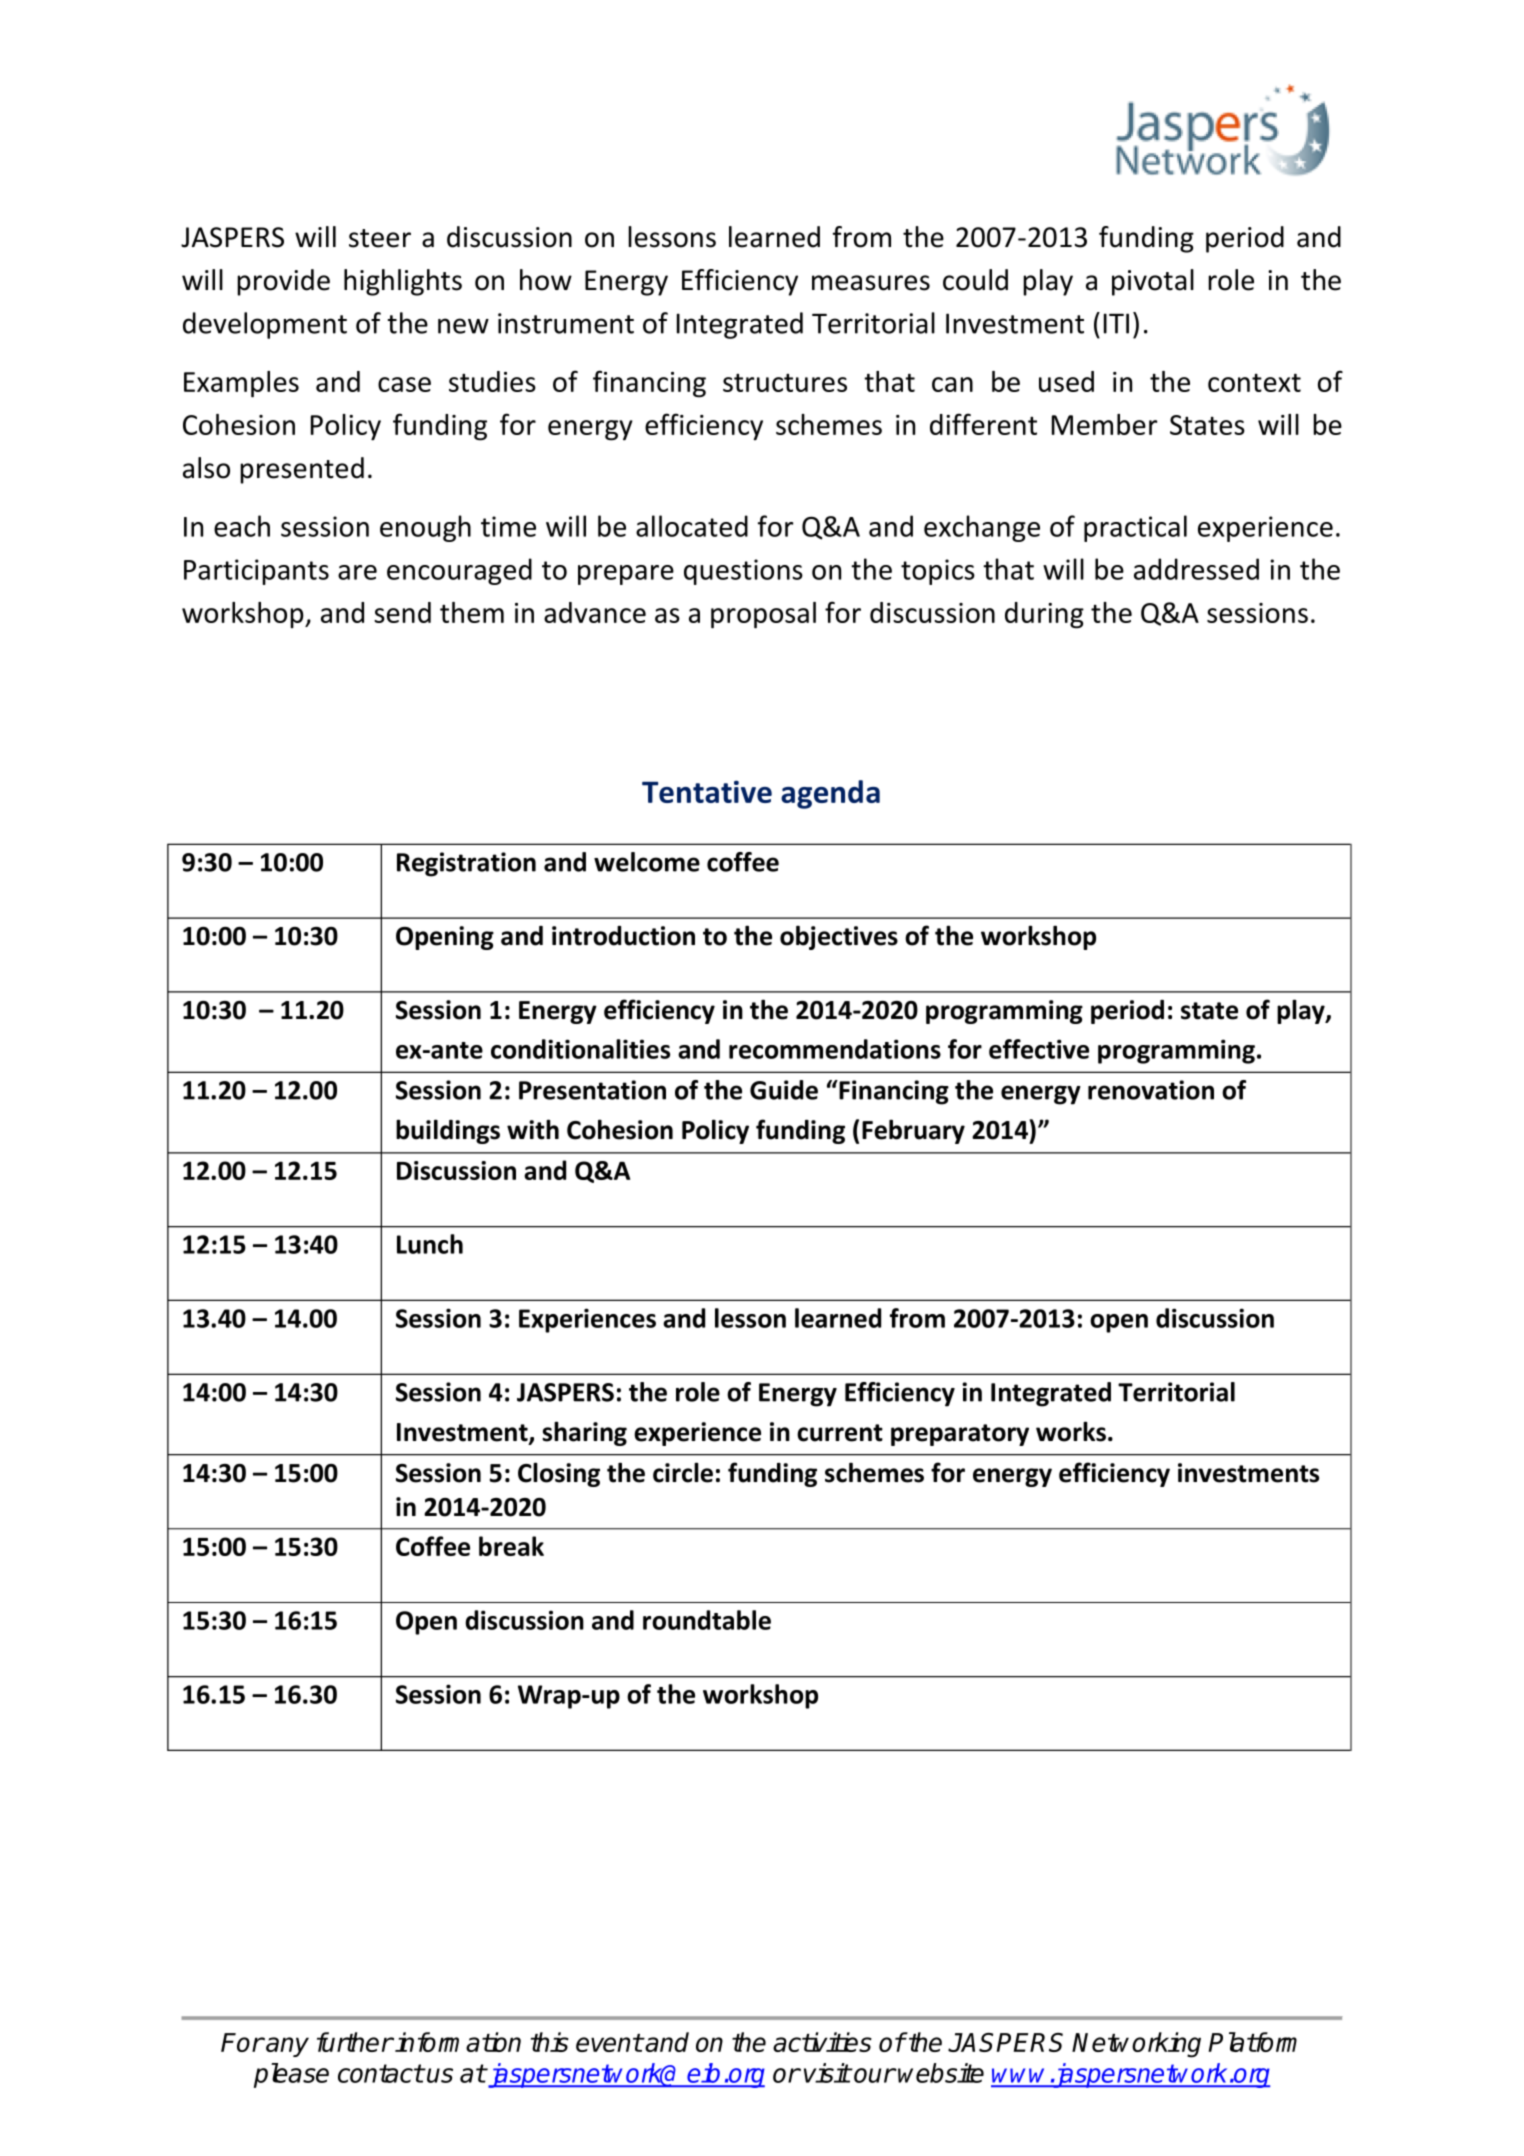 The width and height of the screenshot is (1524, 2156). What do you see at coordinates (448, 1131) in the screenshot?
I see `buildings` at bounding box center [448, 1131].
